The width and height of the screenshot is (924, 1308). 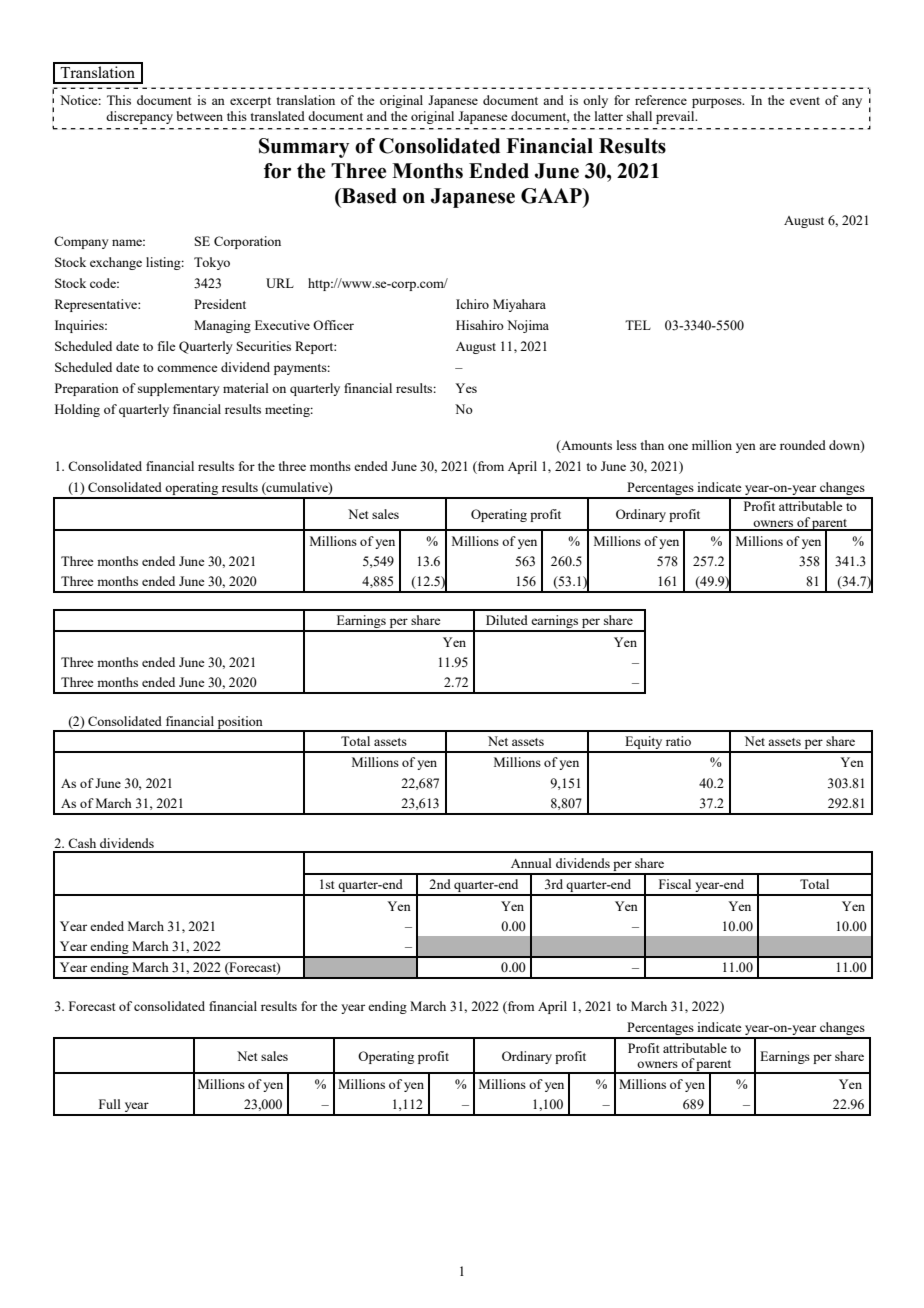 I want to click on position, so click(x=240, y=723).
